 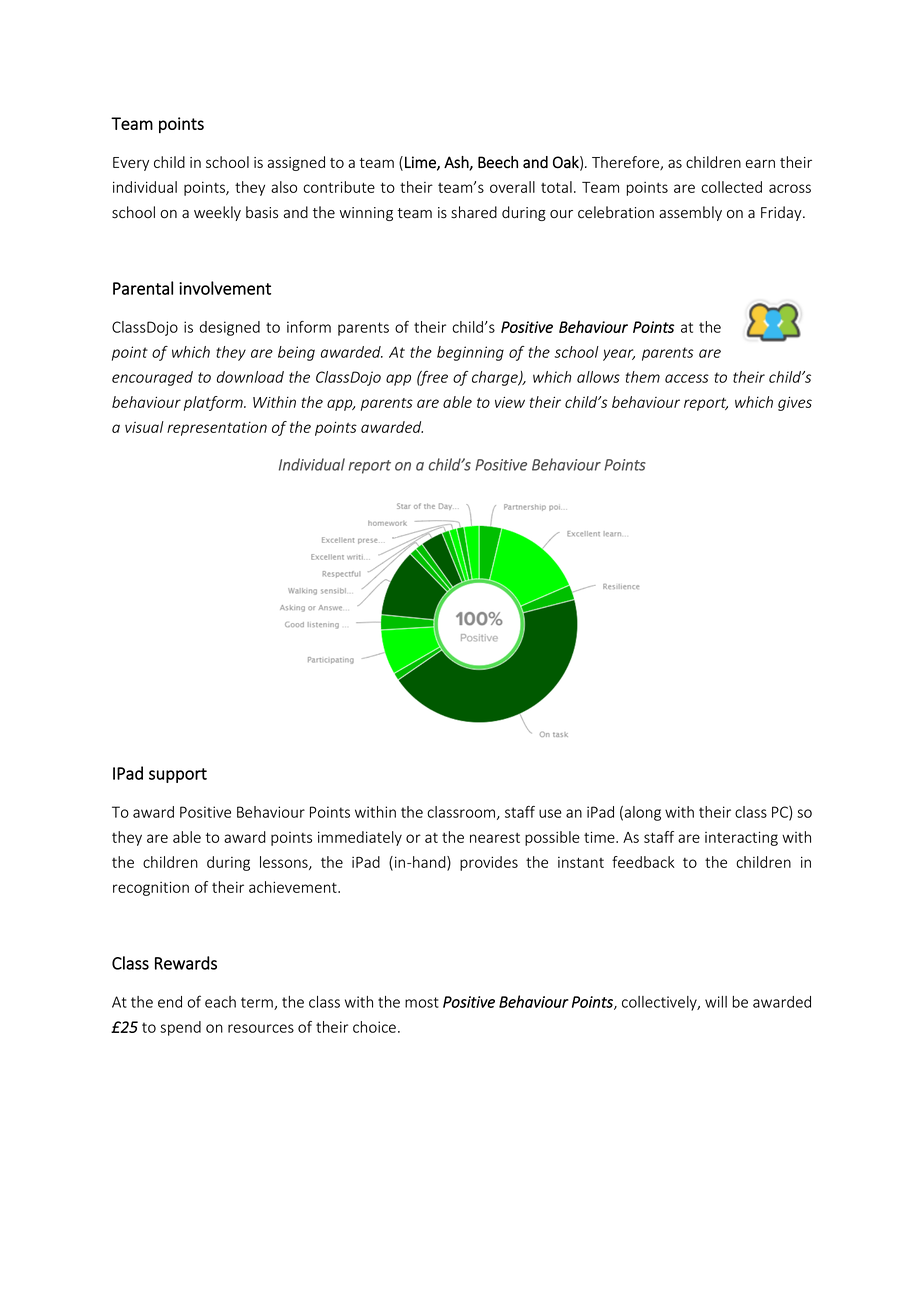 I want to click on weekly, so click(x=217, y=213).
